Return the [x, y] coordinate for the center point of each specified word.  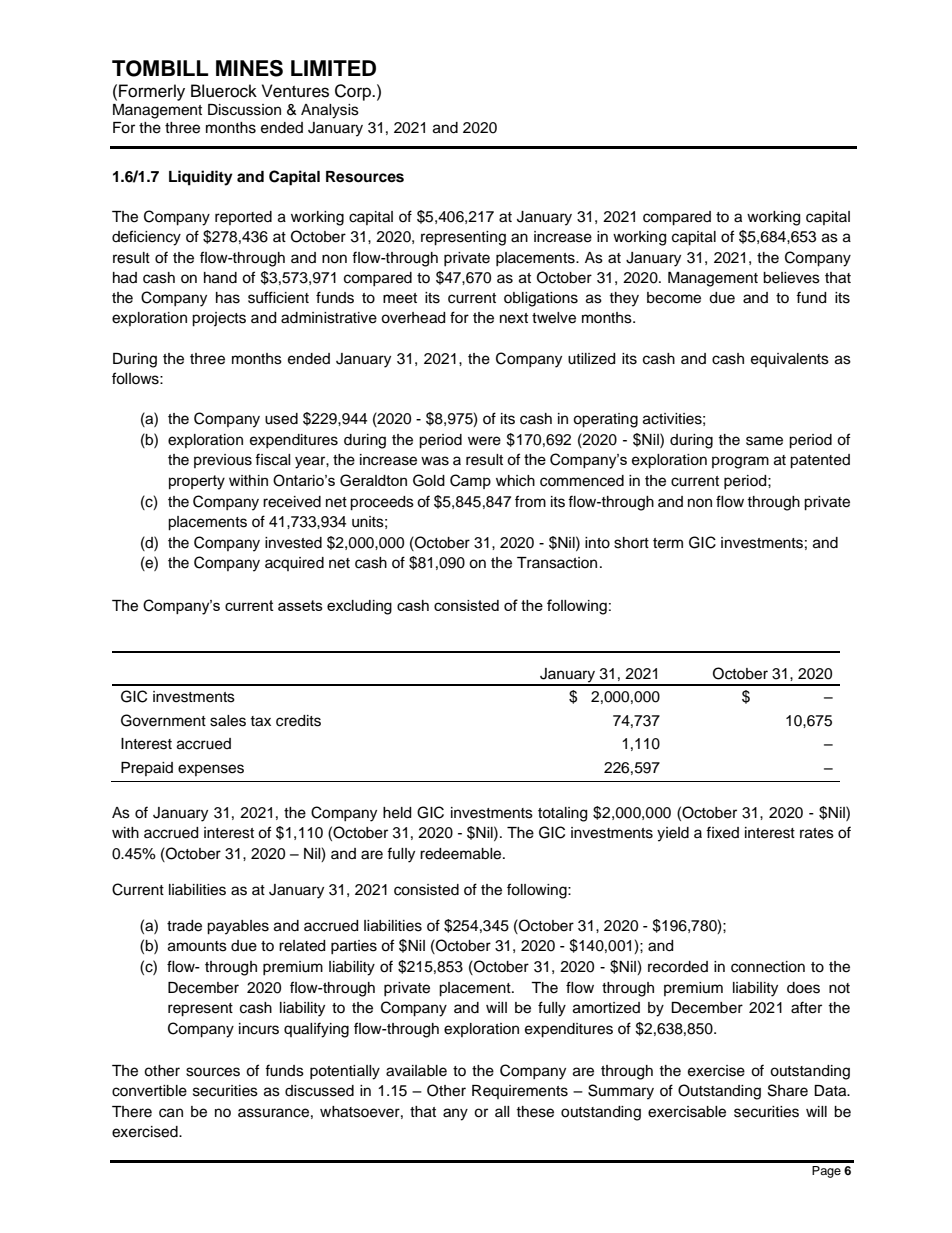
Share [788, 1090]
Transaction [557, 563]
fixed [722, 832]
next [514, 318]
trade [184, 926]
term [668, 543]
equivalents [790, 360]
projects [219, 319]
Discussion [244, 110]
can [171, 1113]
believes [791, 278]
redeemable [462, 854]
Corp [354, 92]
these [535, 1112]
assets [300, 605]
